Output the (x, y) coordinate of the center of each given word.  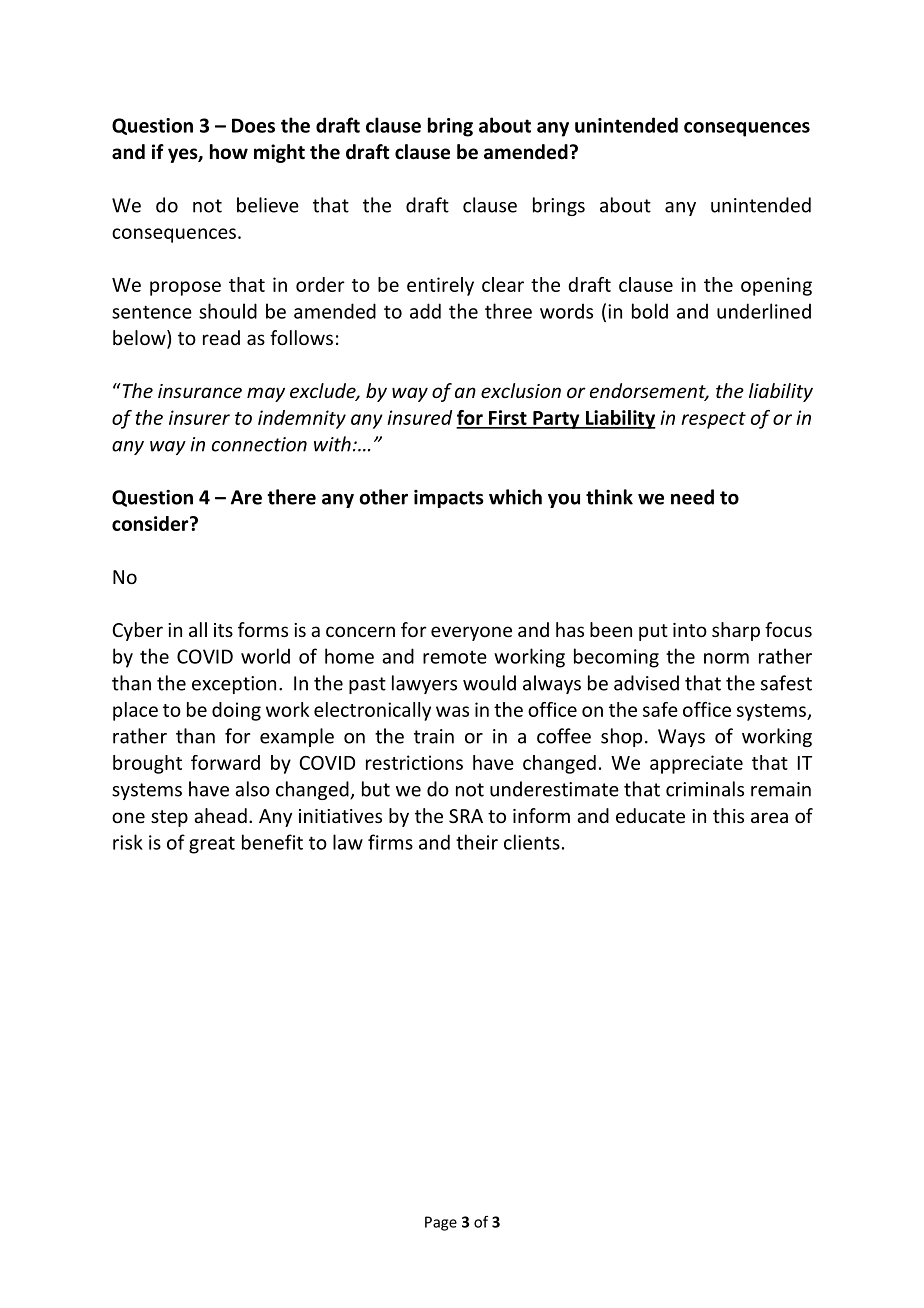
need (692, 497)
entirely (440, 286)
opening (776, 286)
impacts (449, 499)
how (229, 152)
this (728, 815)
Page (441, 1223)
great (212, 845)
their (477, 842)
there (291, 497)
